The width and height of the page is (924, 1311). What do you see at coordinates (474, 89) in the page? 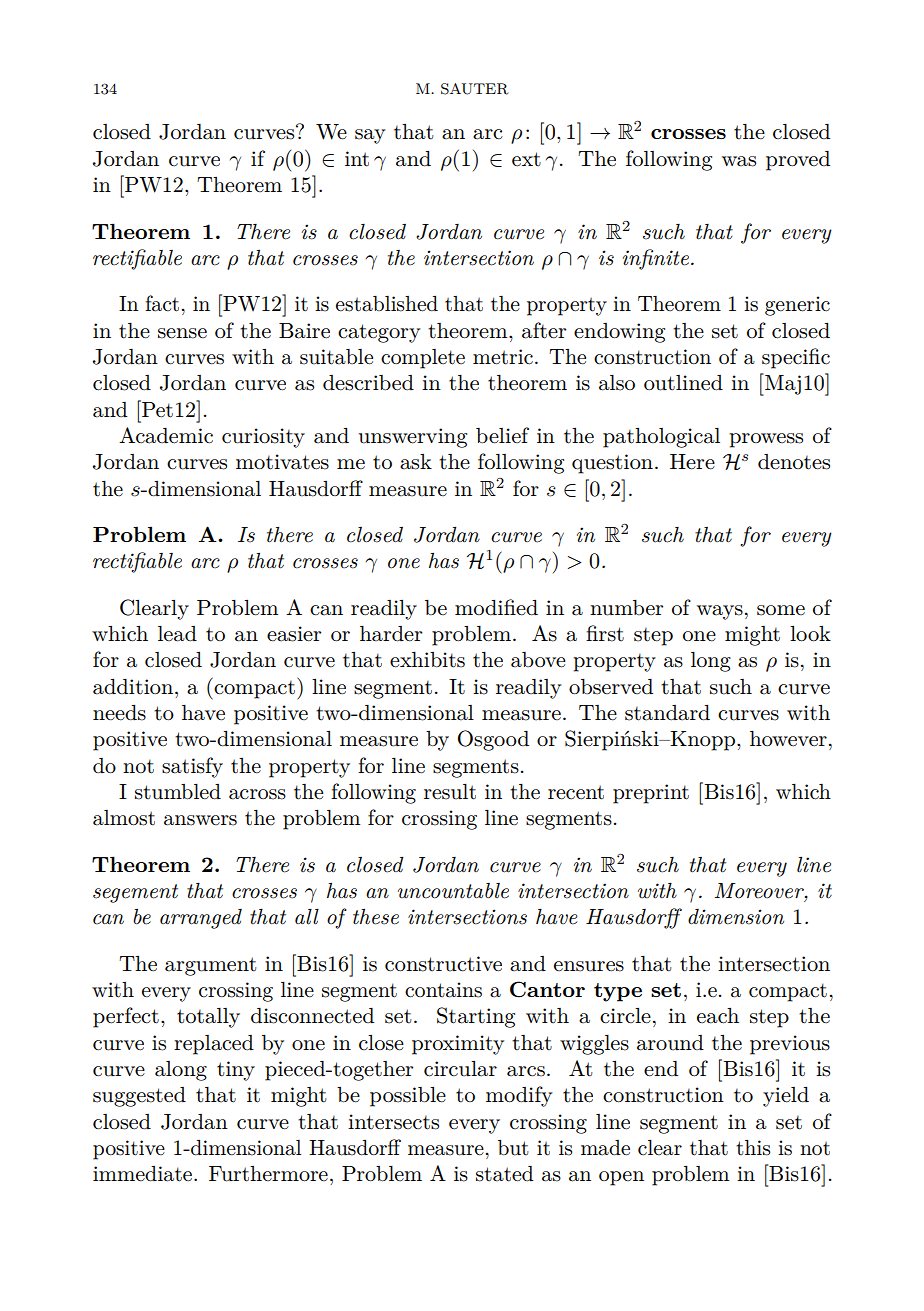
I see `SAUTER` at bounding box center [474, 89].
